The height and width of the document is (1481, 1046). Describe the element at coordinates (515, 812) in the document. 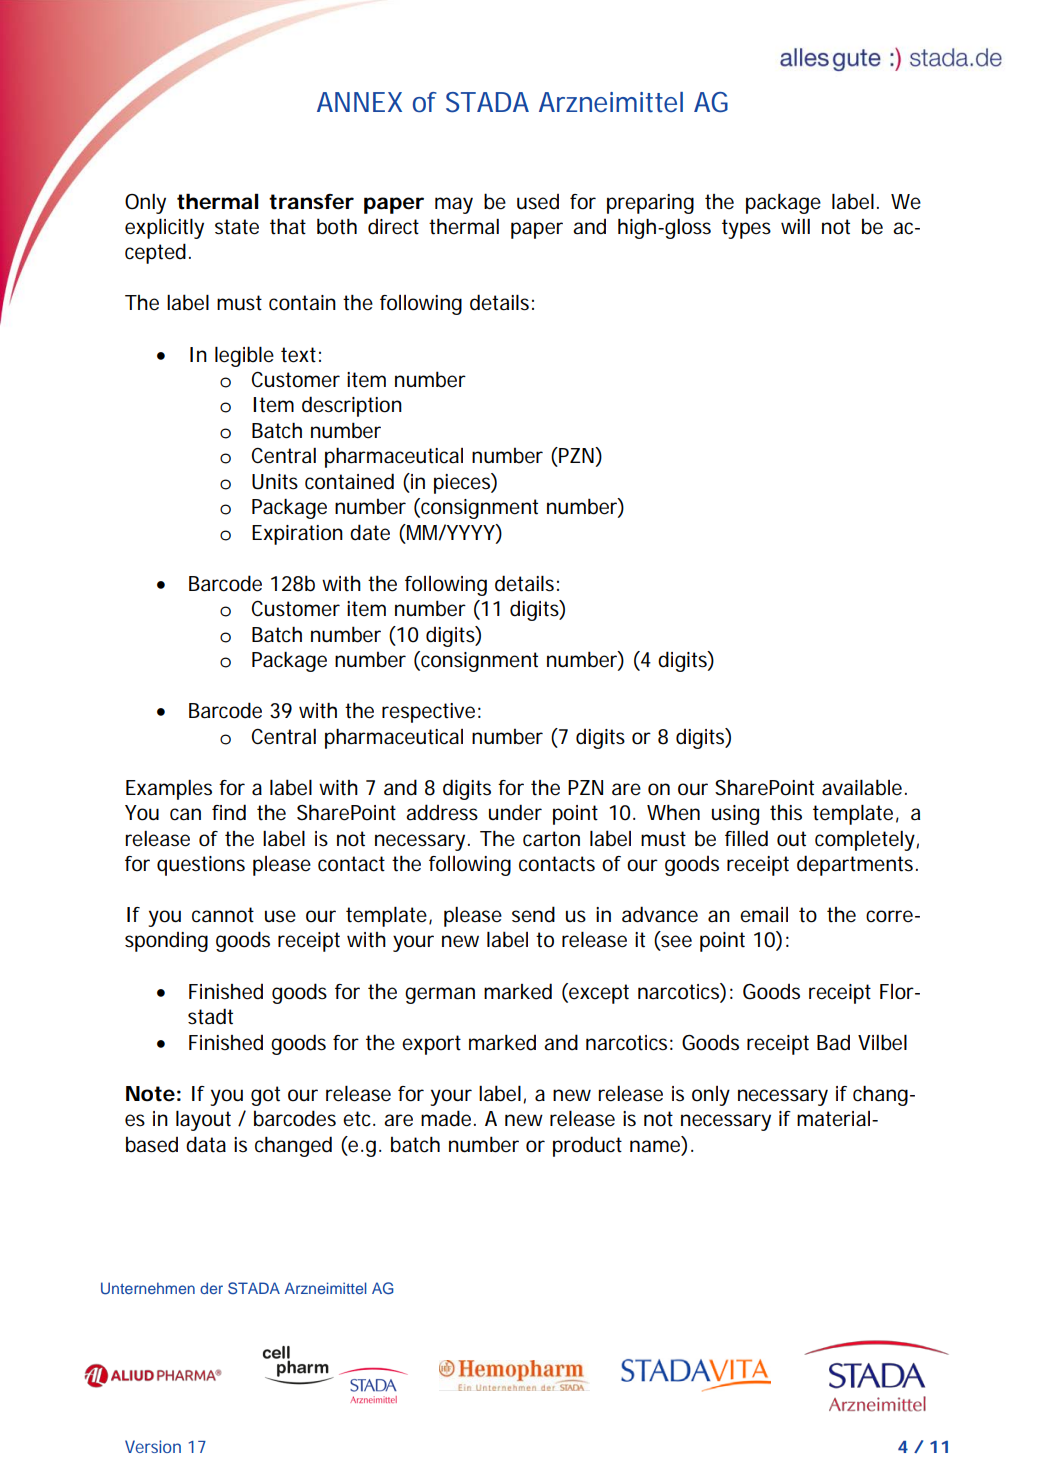

I see `under` at that location.
